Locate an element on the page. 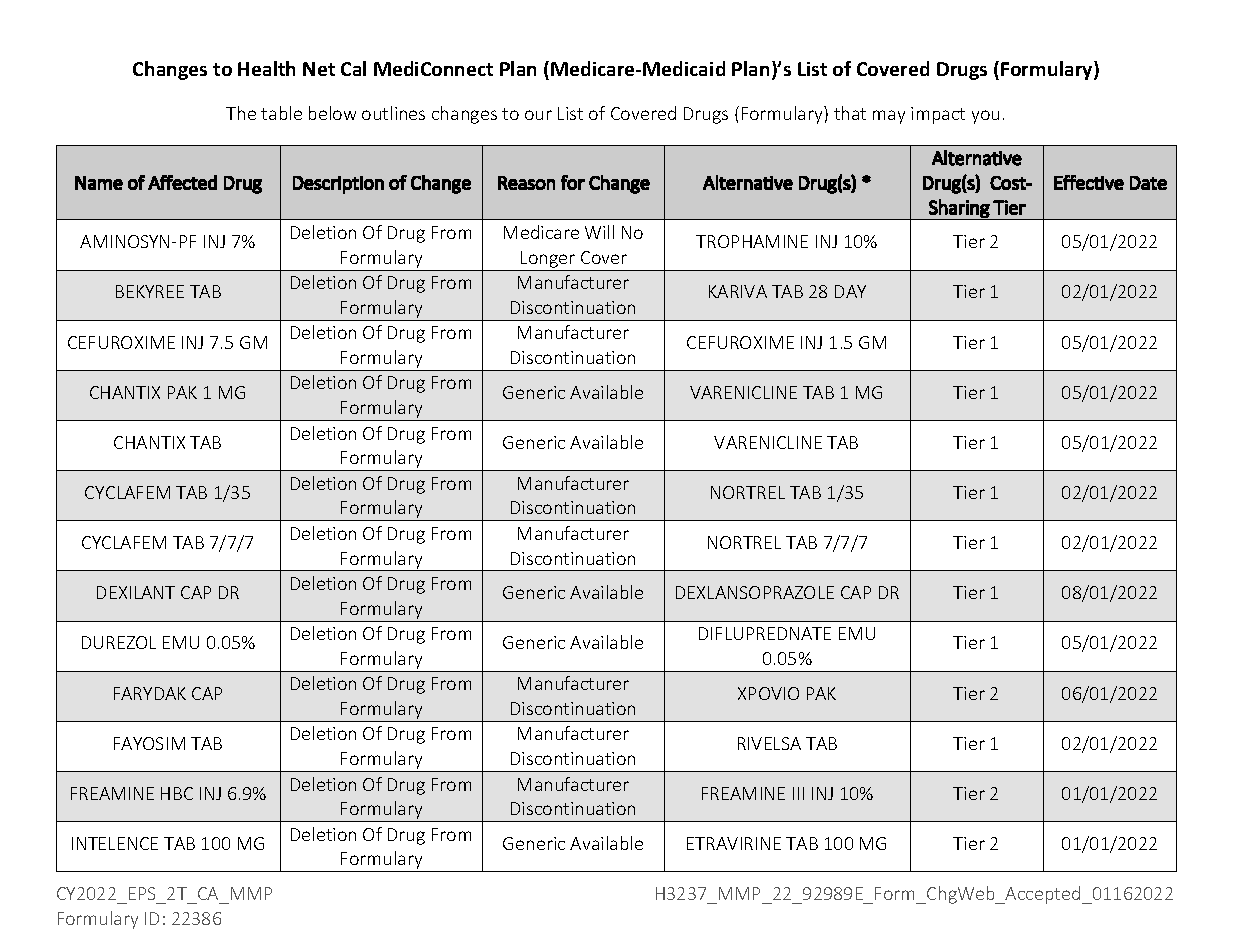  HBC is located at coordinates (177, 793).
